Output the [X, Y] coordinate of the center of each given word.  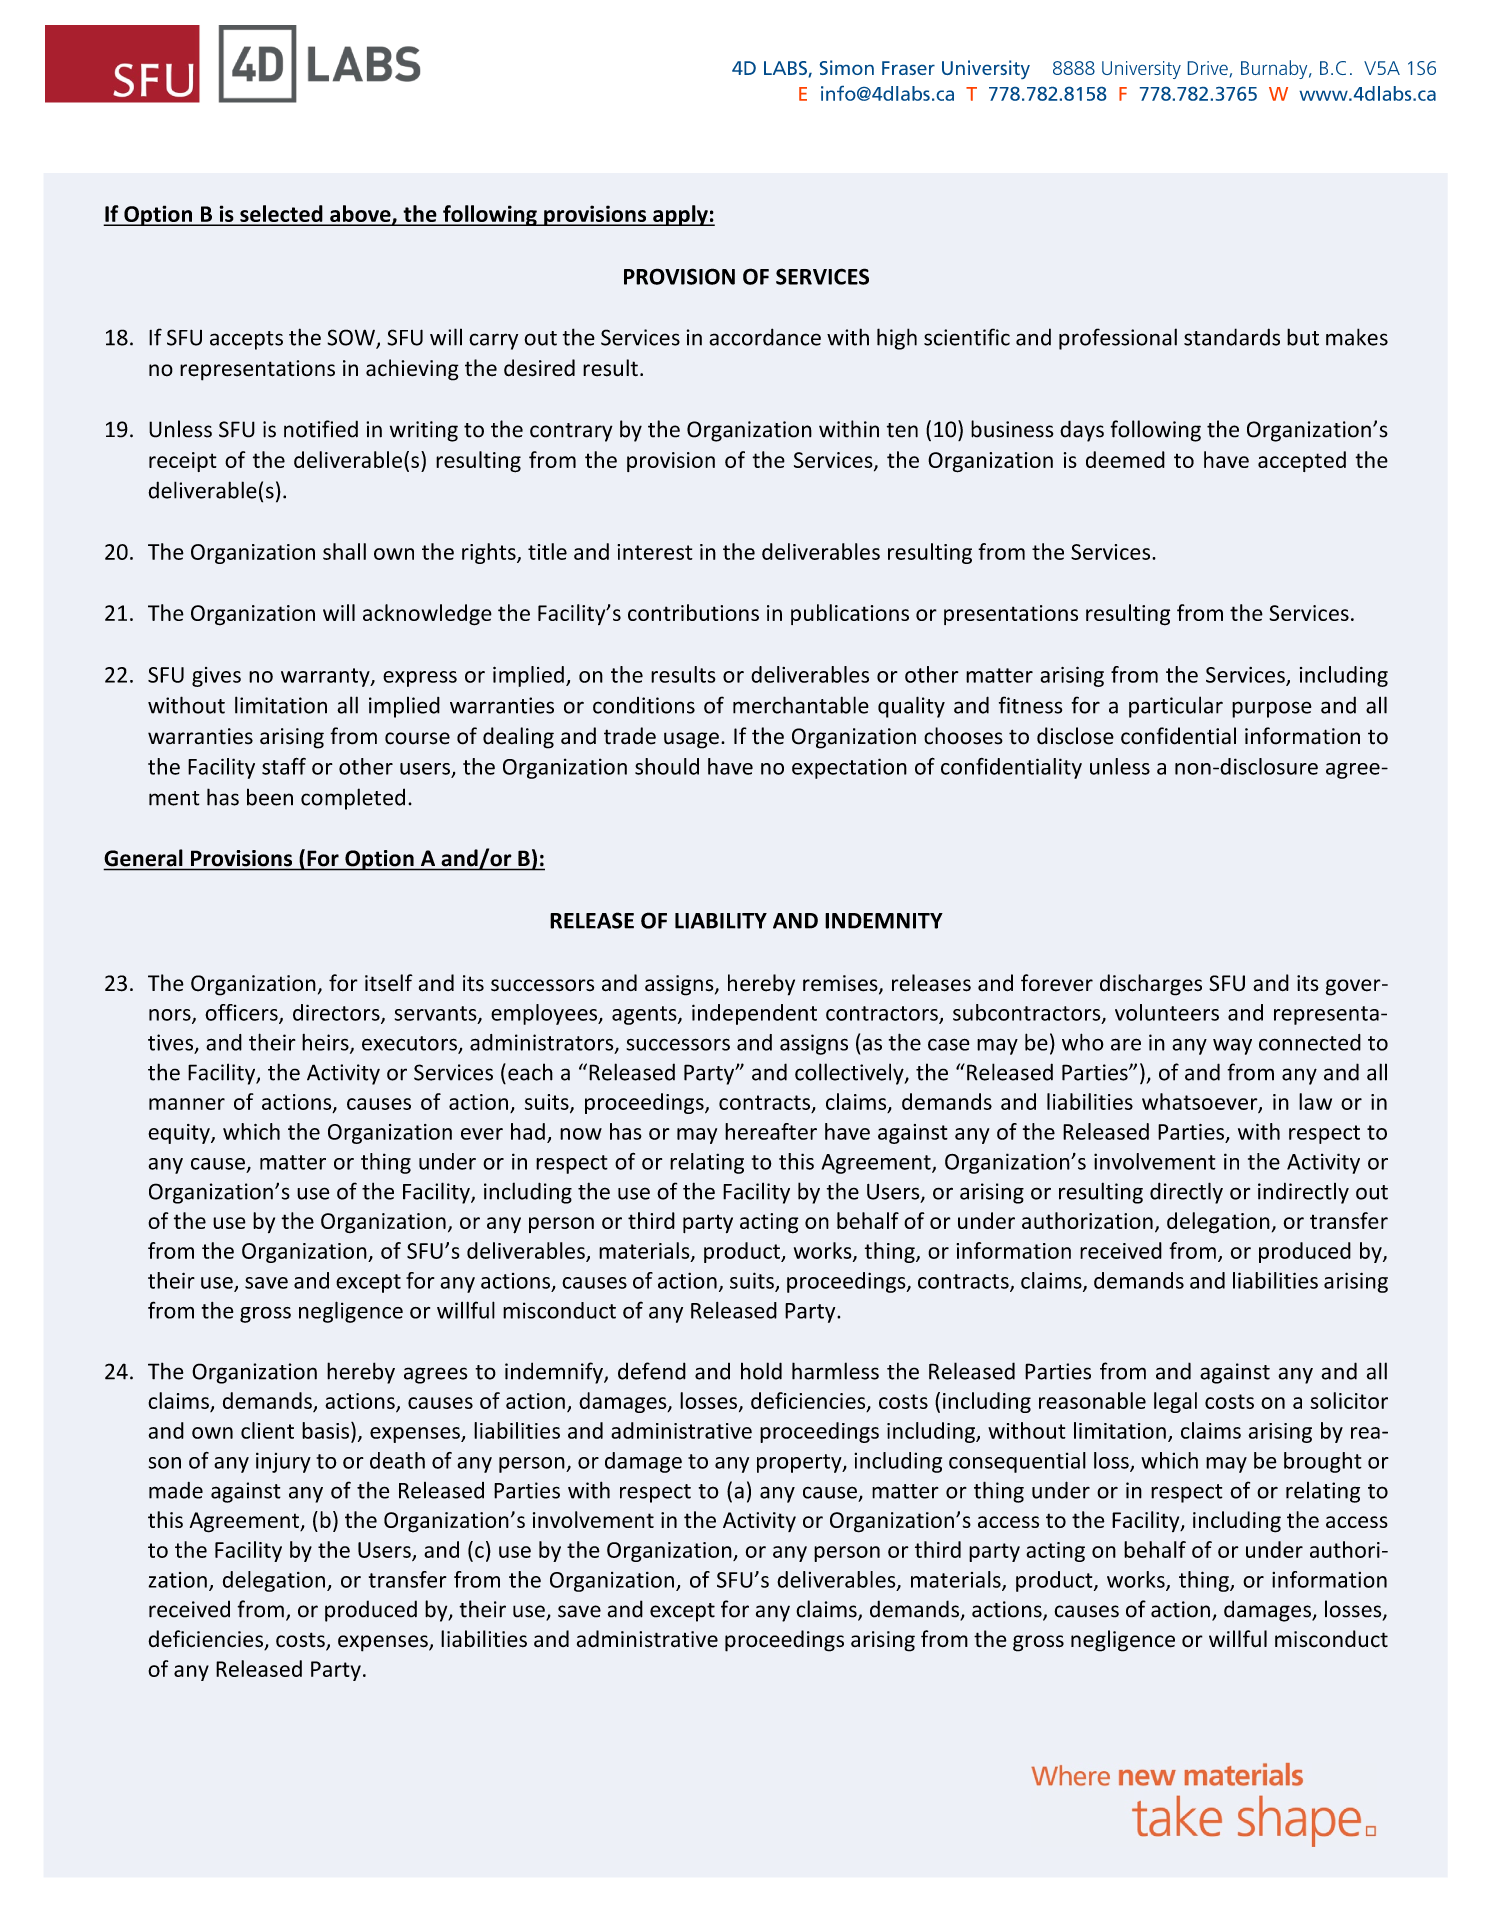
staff [284, 766]
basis [325, 1430]
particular [1176, 707]
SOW [352, 338]
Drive [1208, 68]
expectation [849, 768]
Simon [847, 67]
